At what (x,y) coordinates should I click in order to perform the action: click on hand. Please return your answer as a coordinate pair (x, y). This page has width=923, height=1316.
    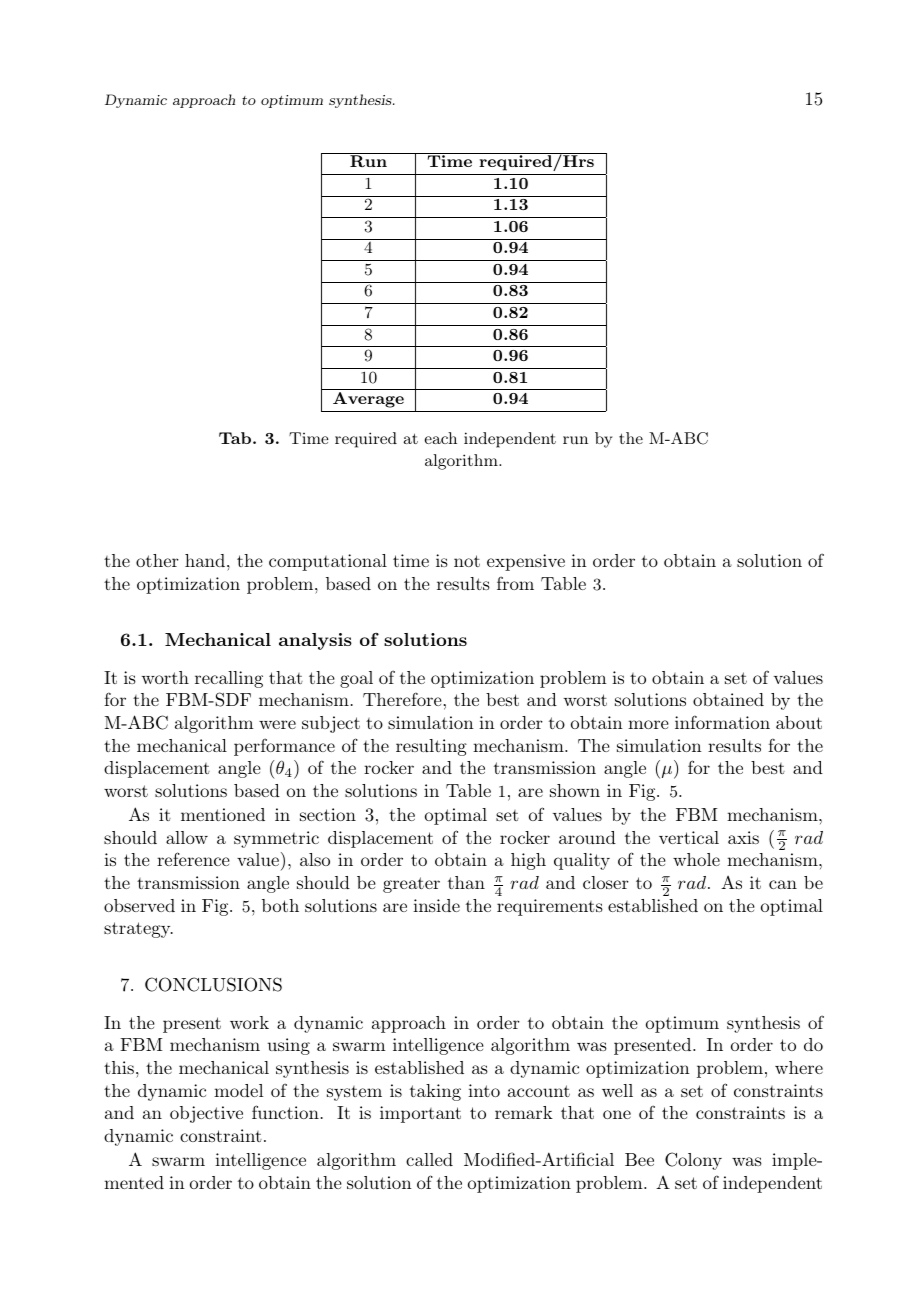
    Looking at the image, I should click on (205, 560).
